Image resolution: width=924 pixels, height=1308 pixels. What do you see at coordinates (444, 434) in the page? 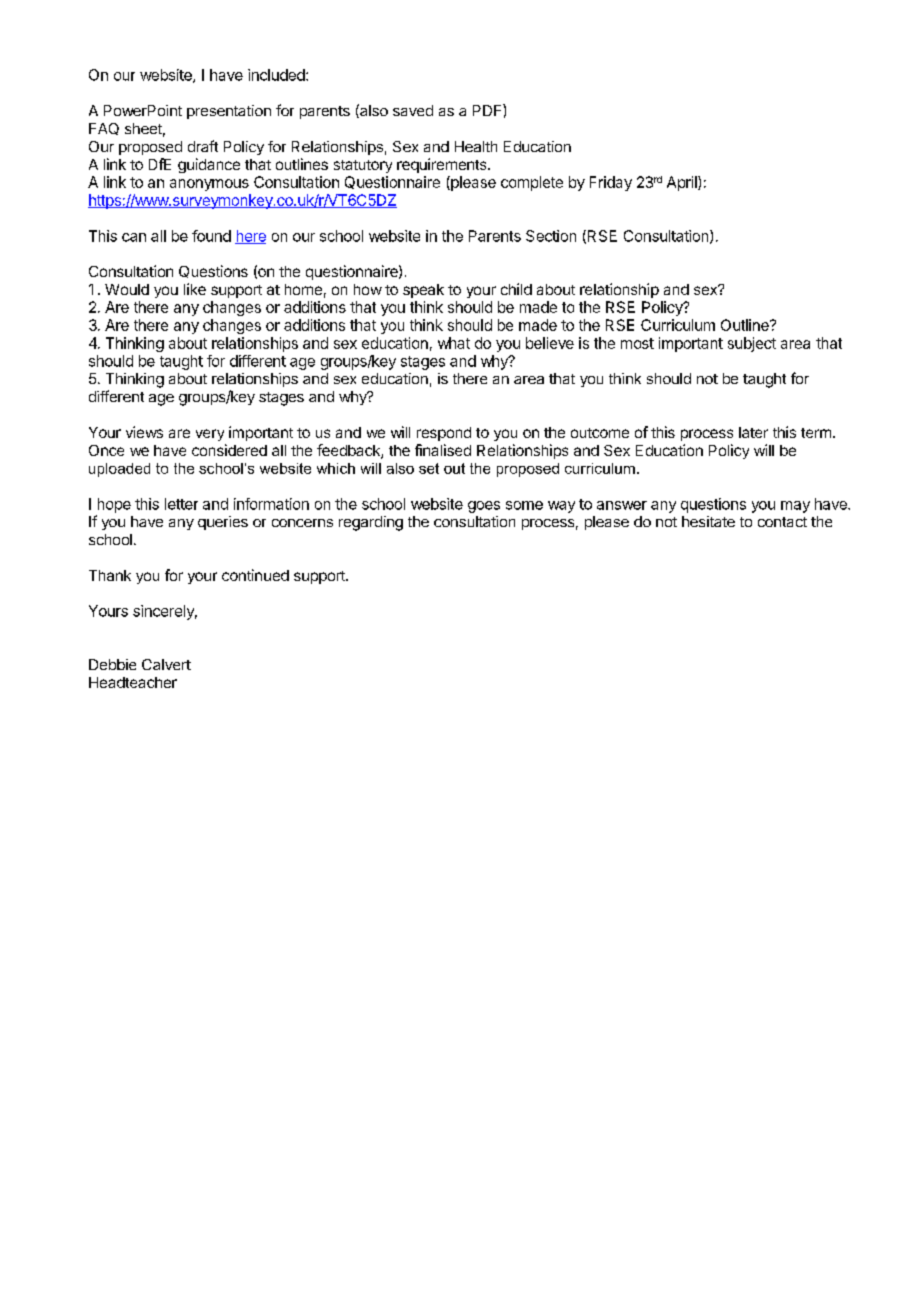
I see `respond` at bounding box center [444, 434].
